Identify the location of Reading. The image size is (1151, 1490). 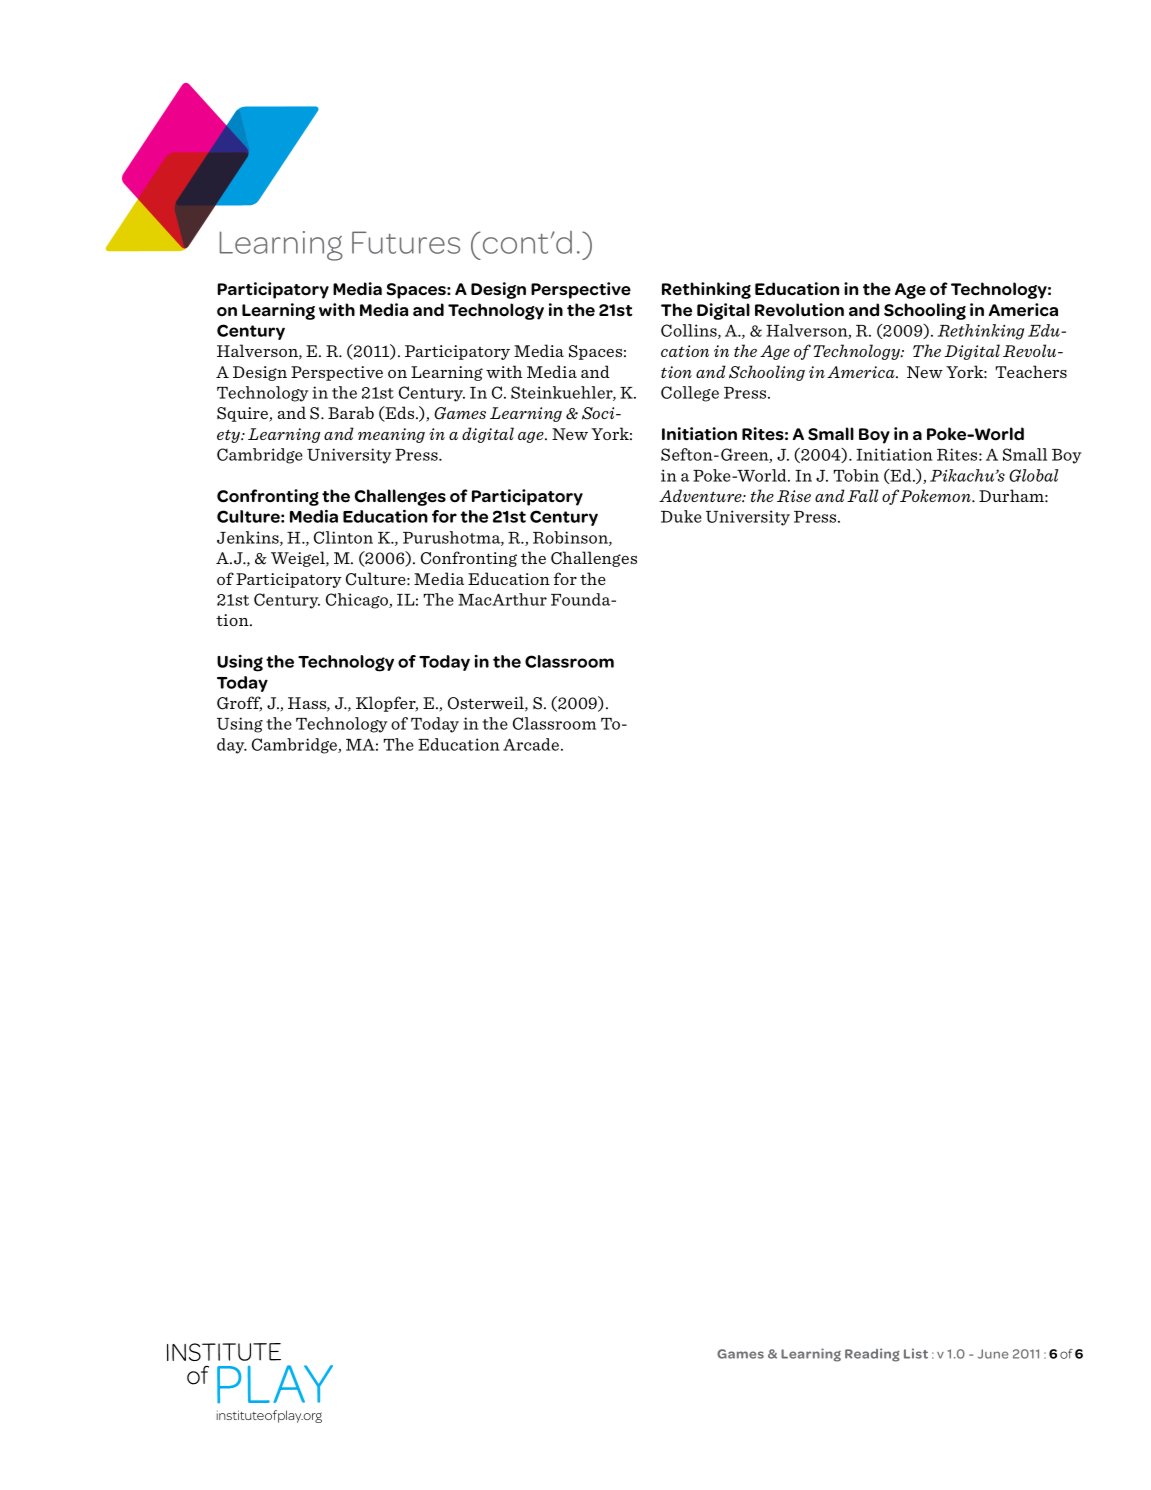
(872, 1355).
